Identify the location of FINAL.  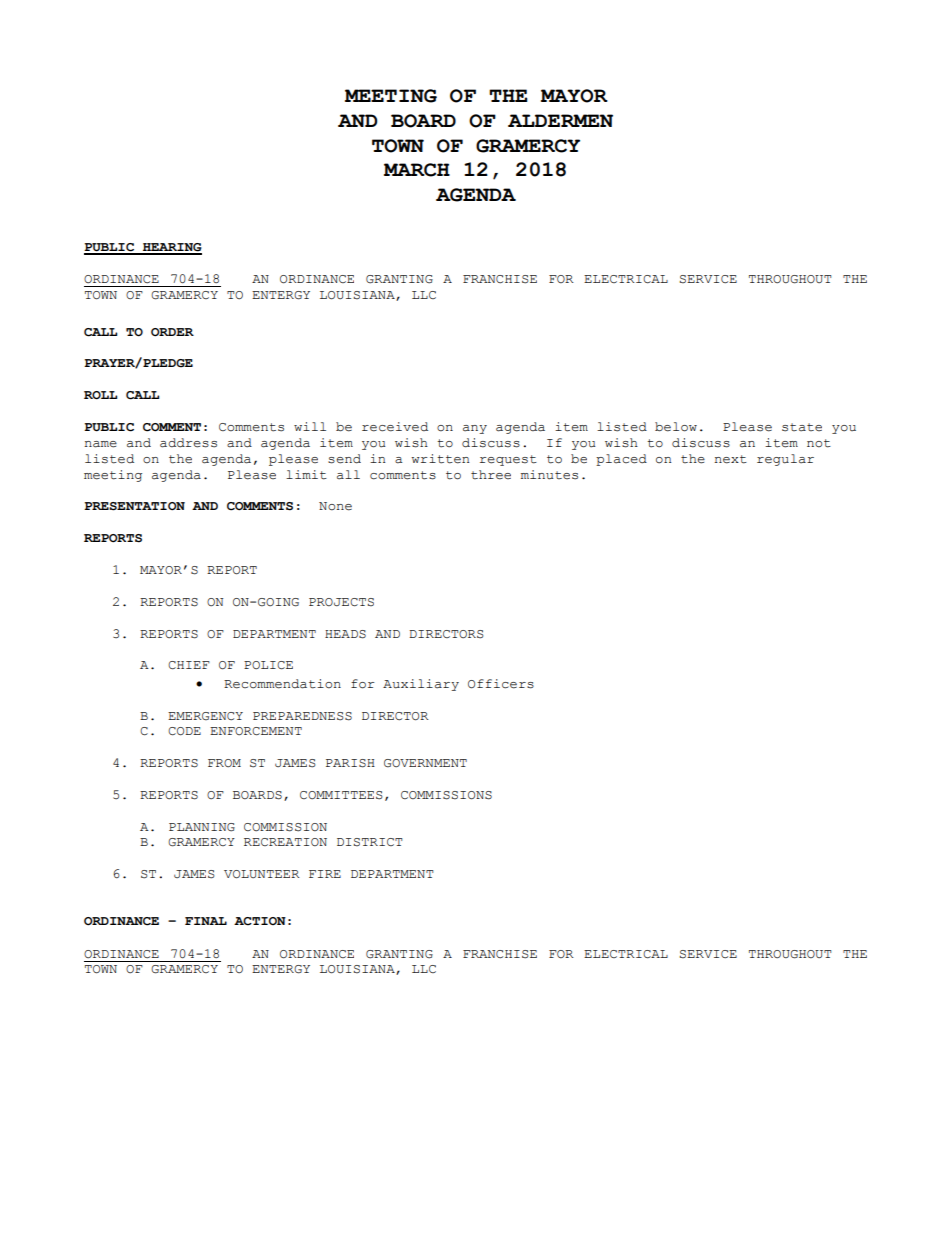
(206, 921).
